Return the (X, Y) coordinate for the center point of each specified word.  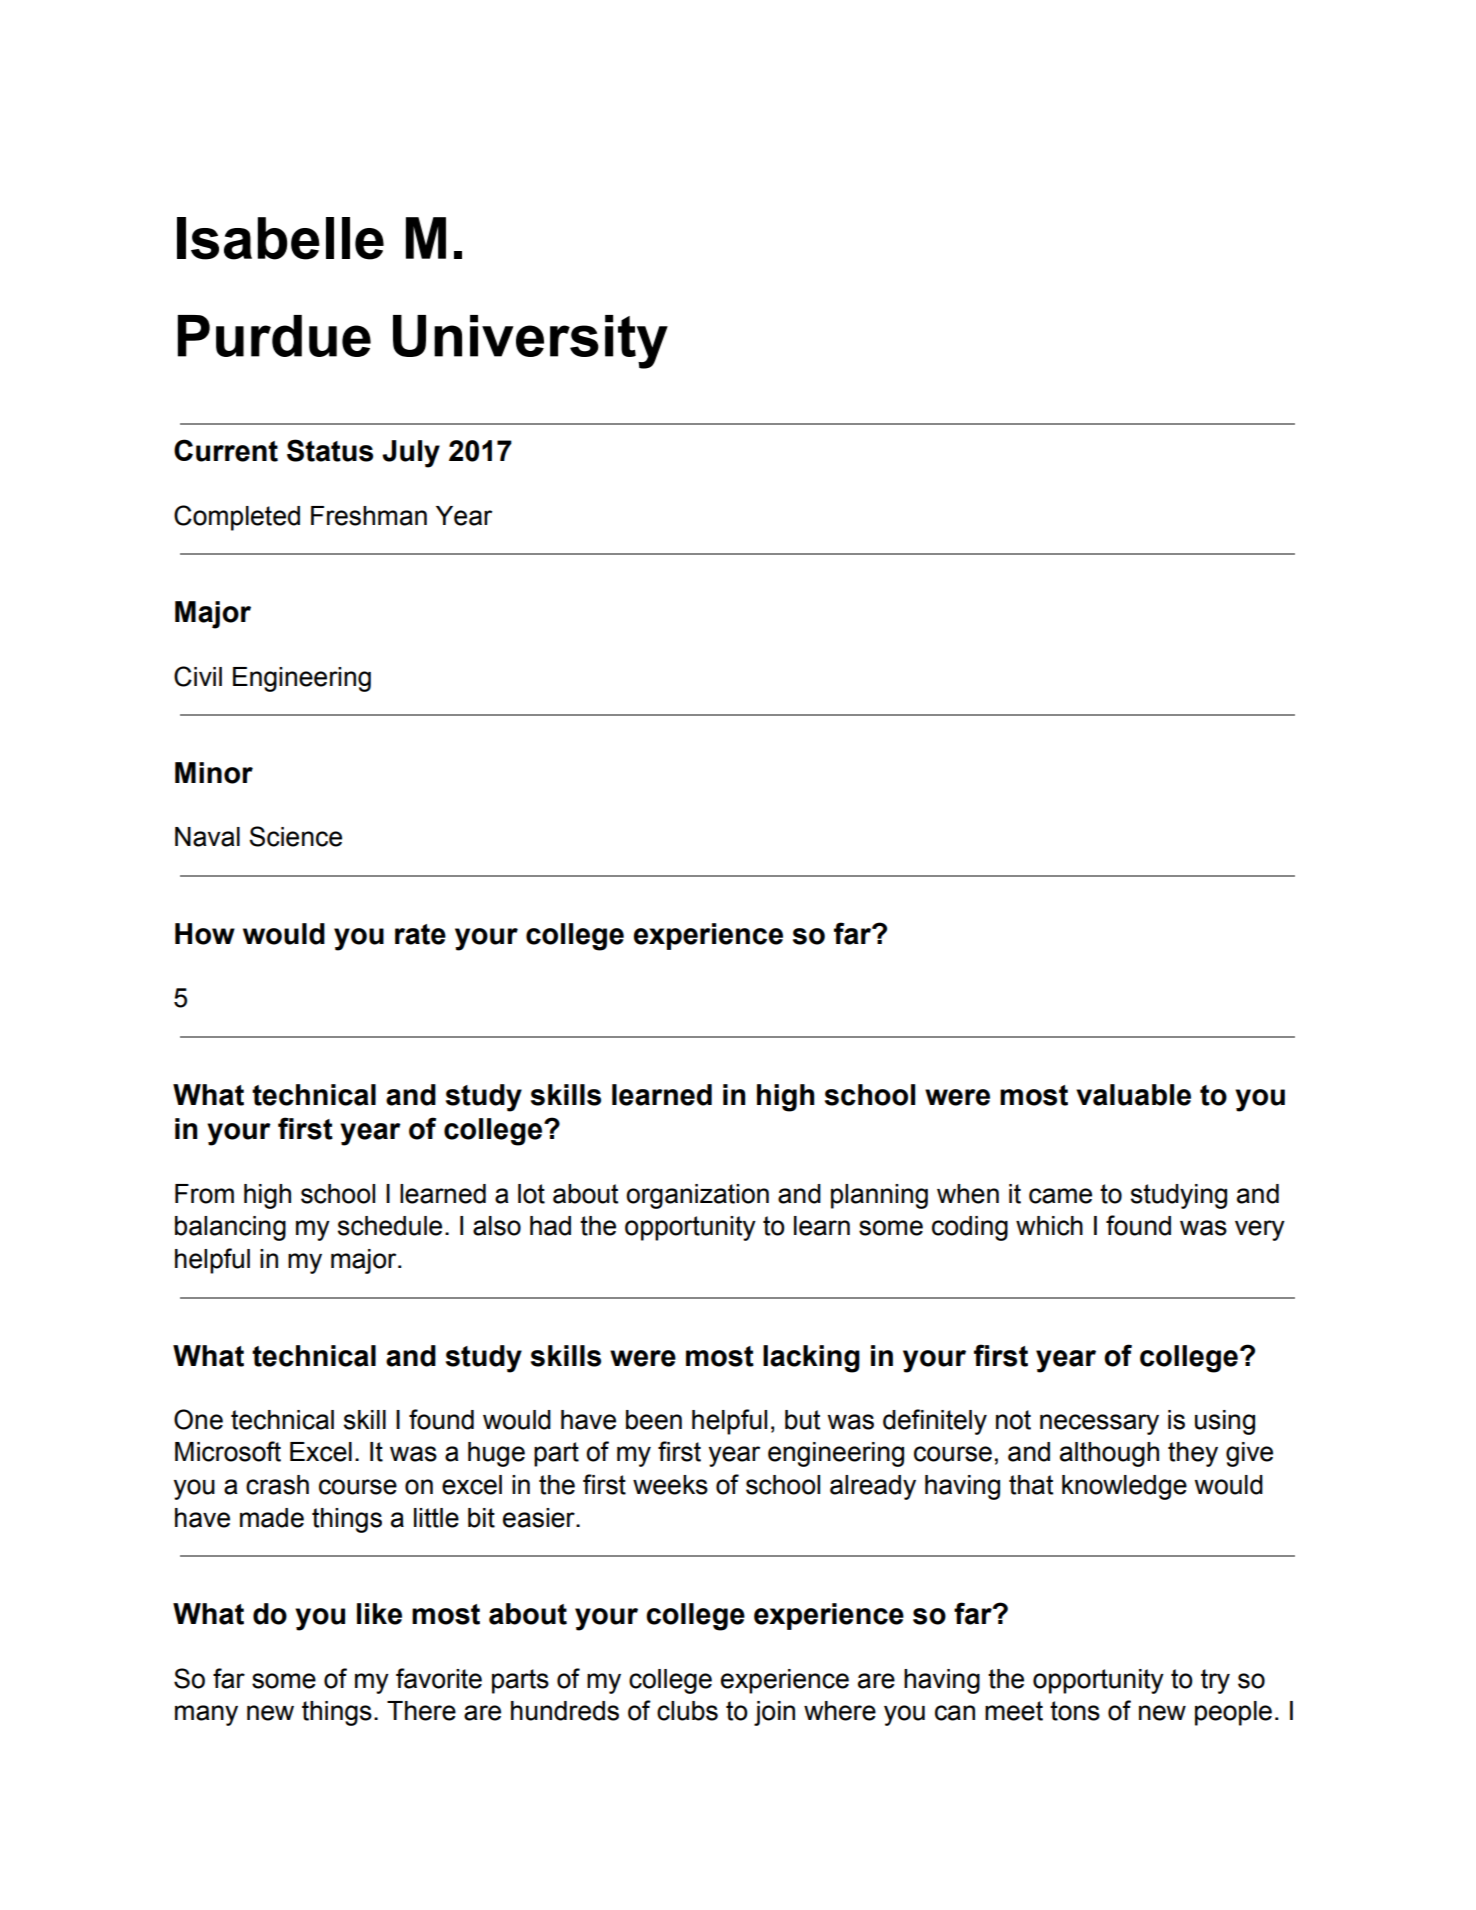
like (379, 1614)
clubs (687, 1711)
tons (1075, 1711)
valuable (1133, 1095)
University (530, 342)
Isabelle (280, 238)
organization (697, 1196)
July (411, 454)
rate (420, 934)
